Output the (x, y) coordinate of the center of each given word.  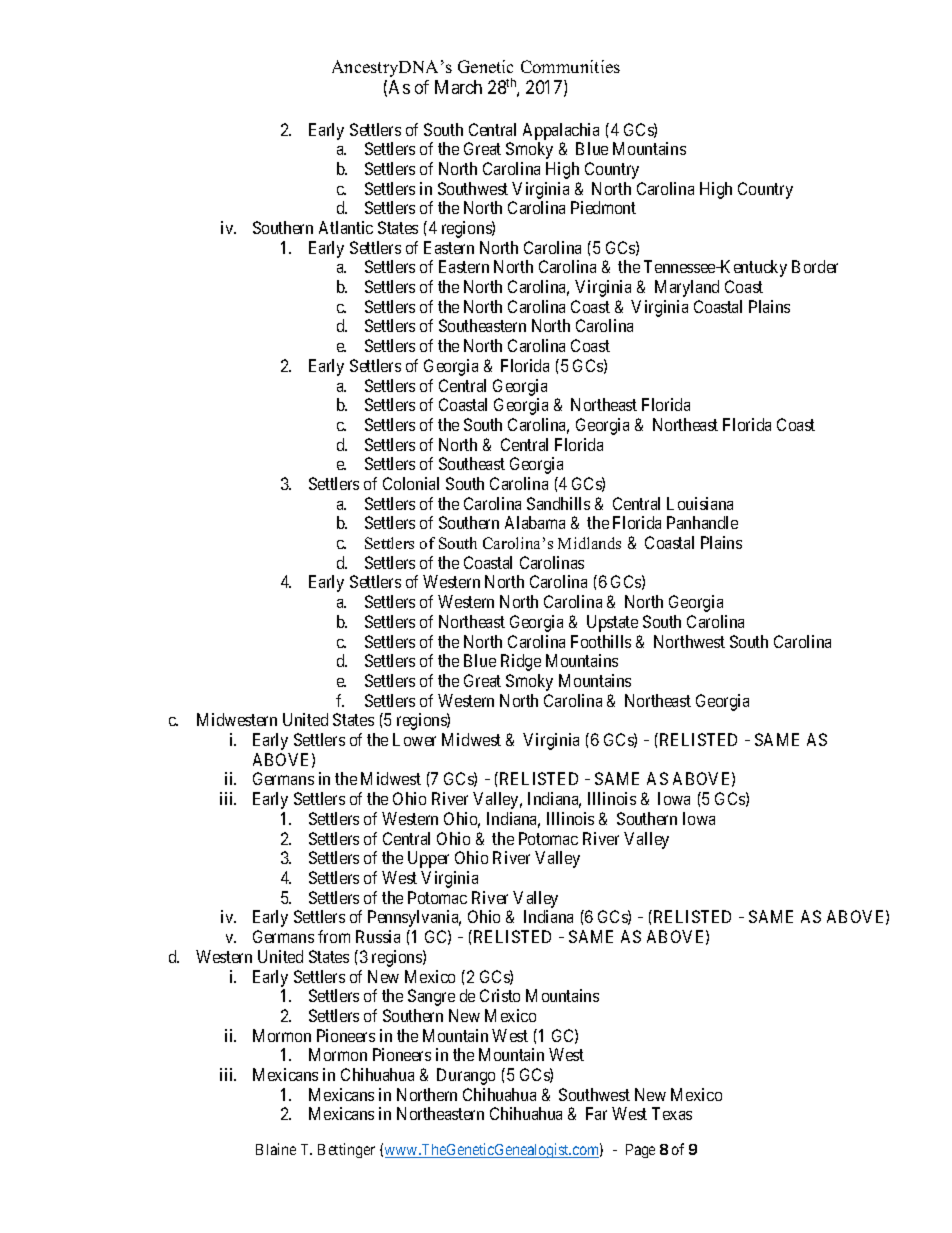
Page (640, 1151)
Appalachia (561, 131)
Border (815, 266)
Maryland (687, 288)
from (334, 936)
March (458, 87)
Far (596, 1113)
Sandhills (558, 503)
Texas (672, 1113)
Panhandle (702, 522)
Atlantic (346, 227)
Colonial (411, 483)
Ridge (521, 662)
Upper (428, 859)
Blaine (276, 1149)
